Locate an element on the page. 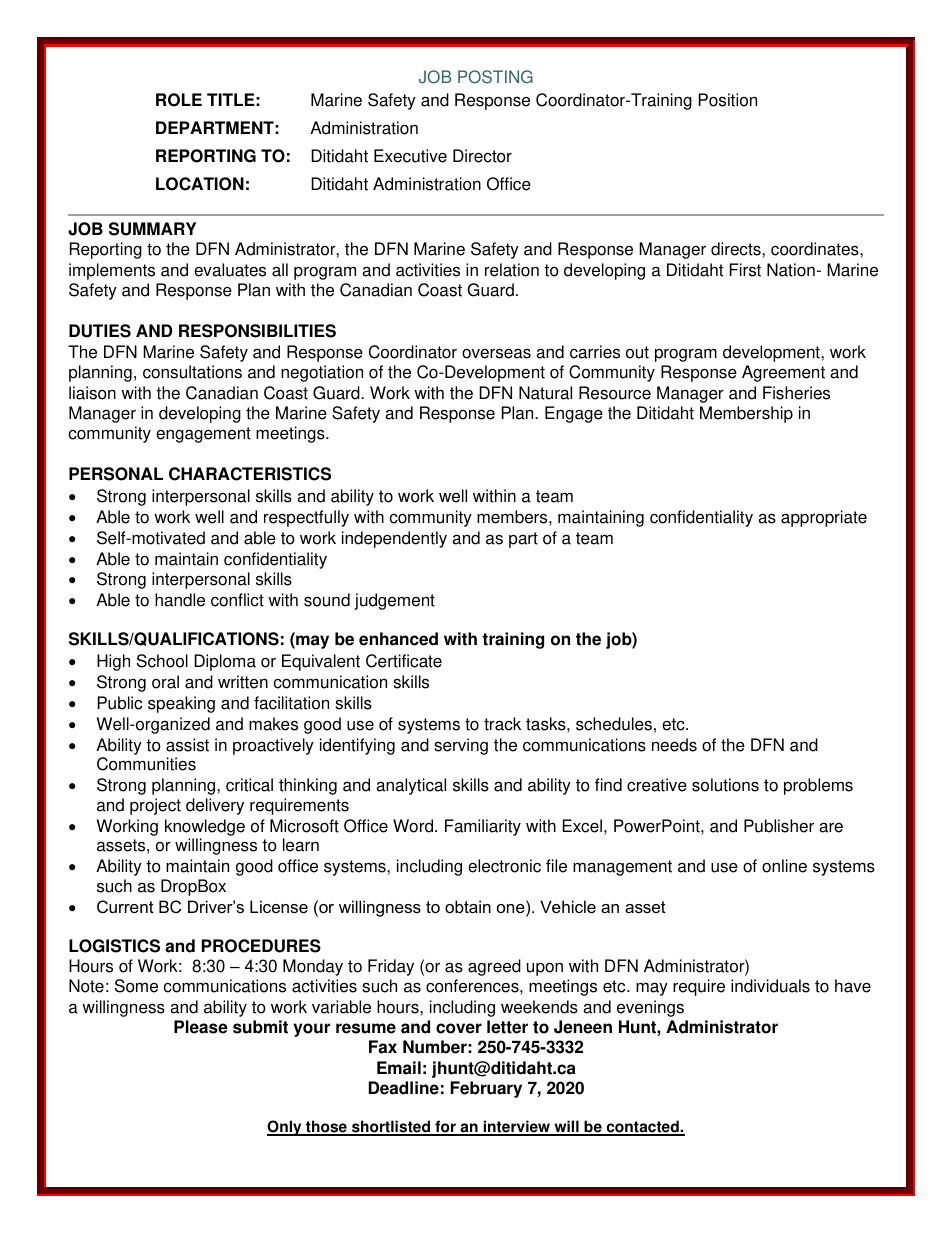 The height and width of the image is (1233, 952). Please is located at coordinates (201, 1027).
